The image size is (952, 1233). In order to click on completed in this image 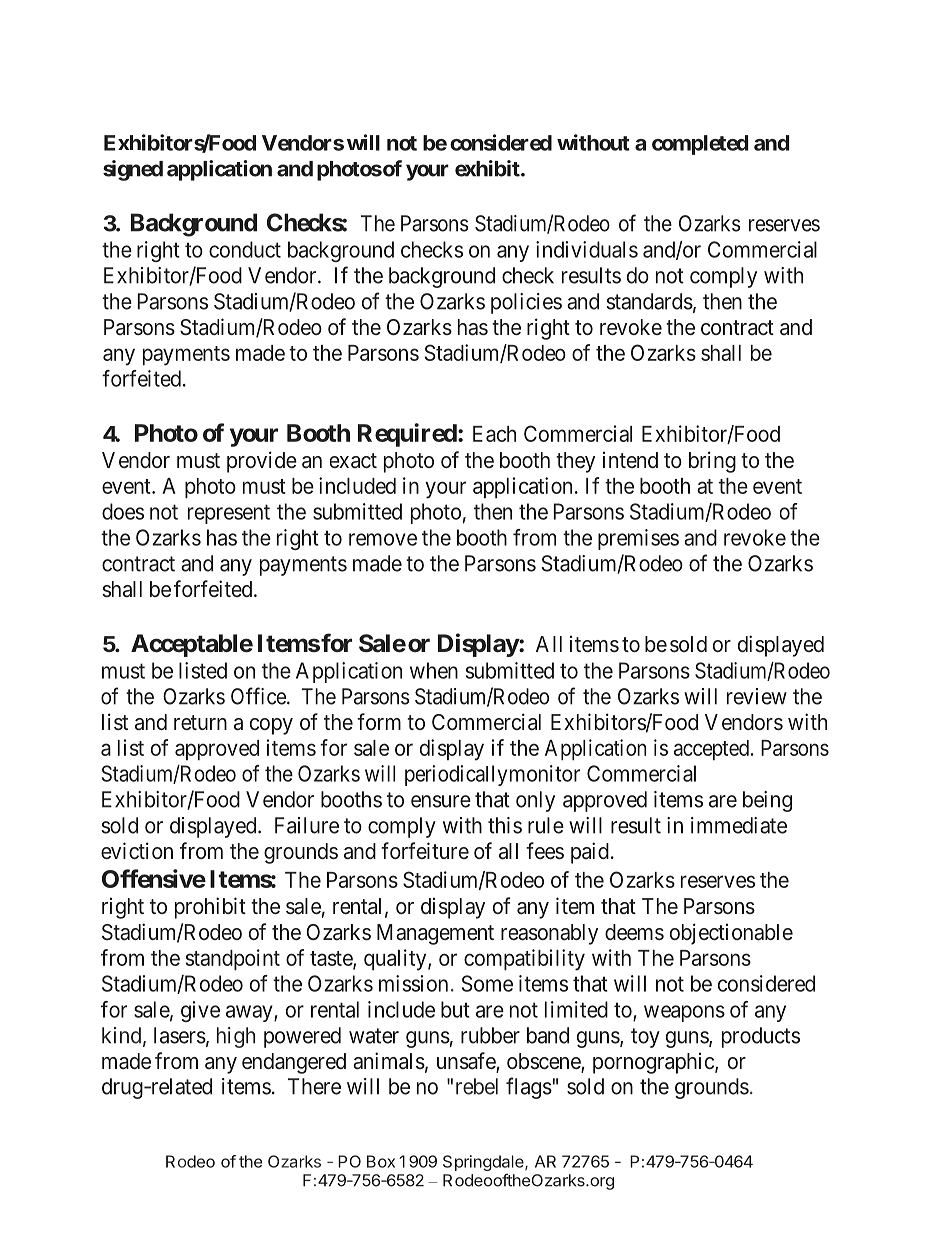, I will do `click(700, 145)`.
